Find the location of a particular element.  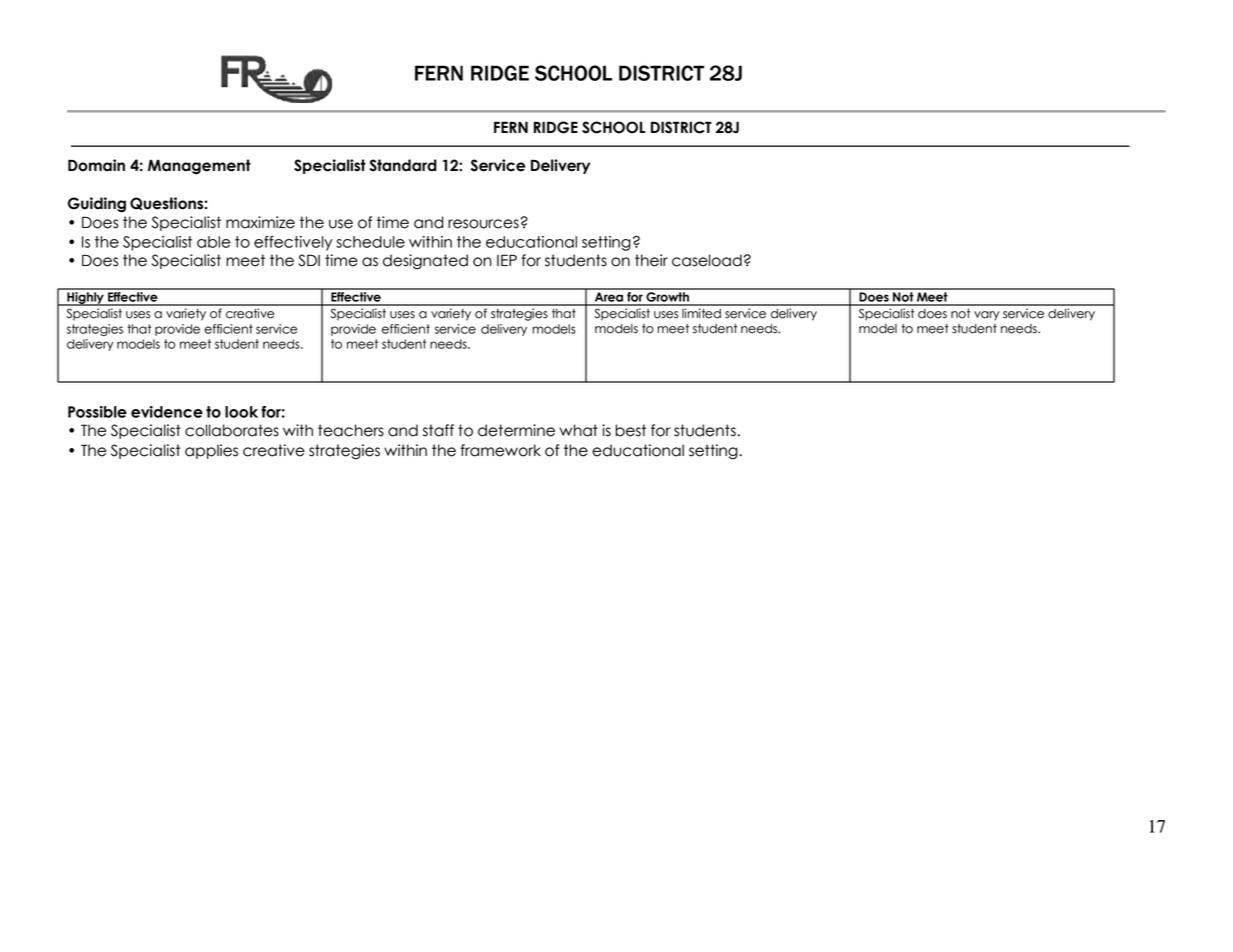

determine is located at coordinates (516, 430).
